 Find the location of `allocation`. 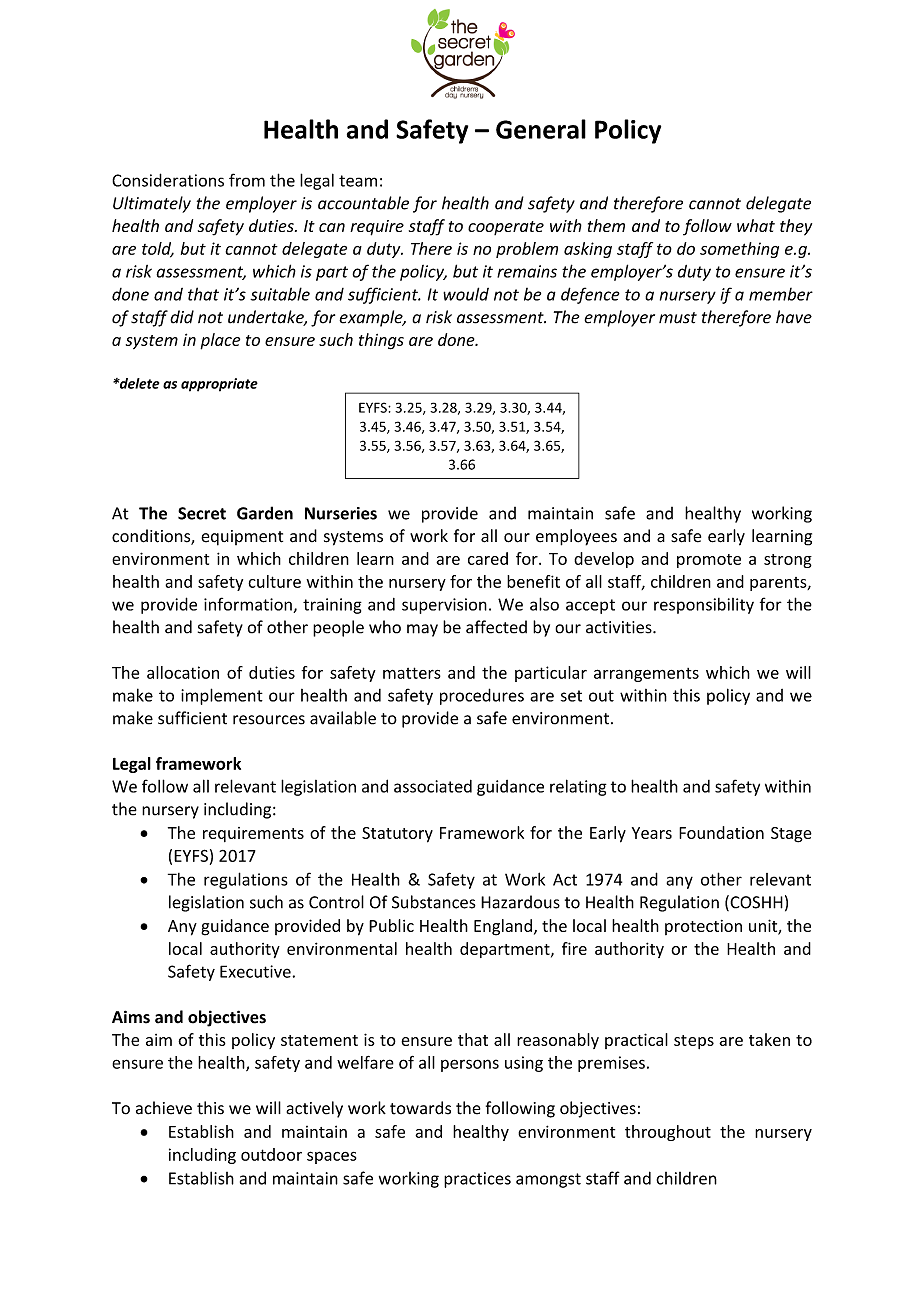

allocation is located at coordinates (183, 672).
